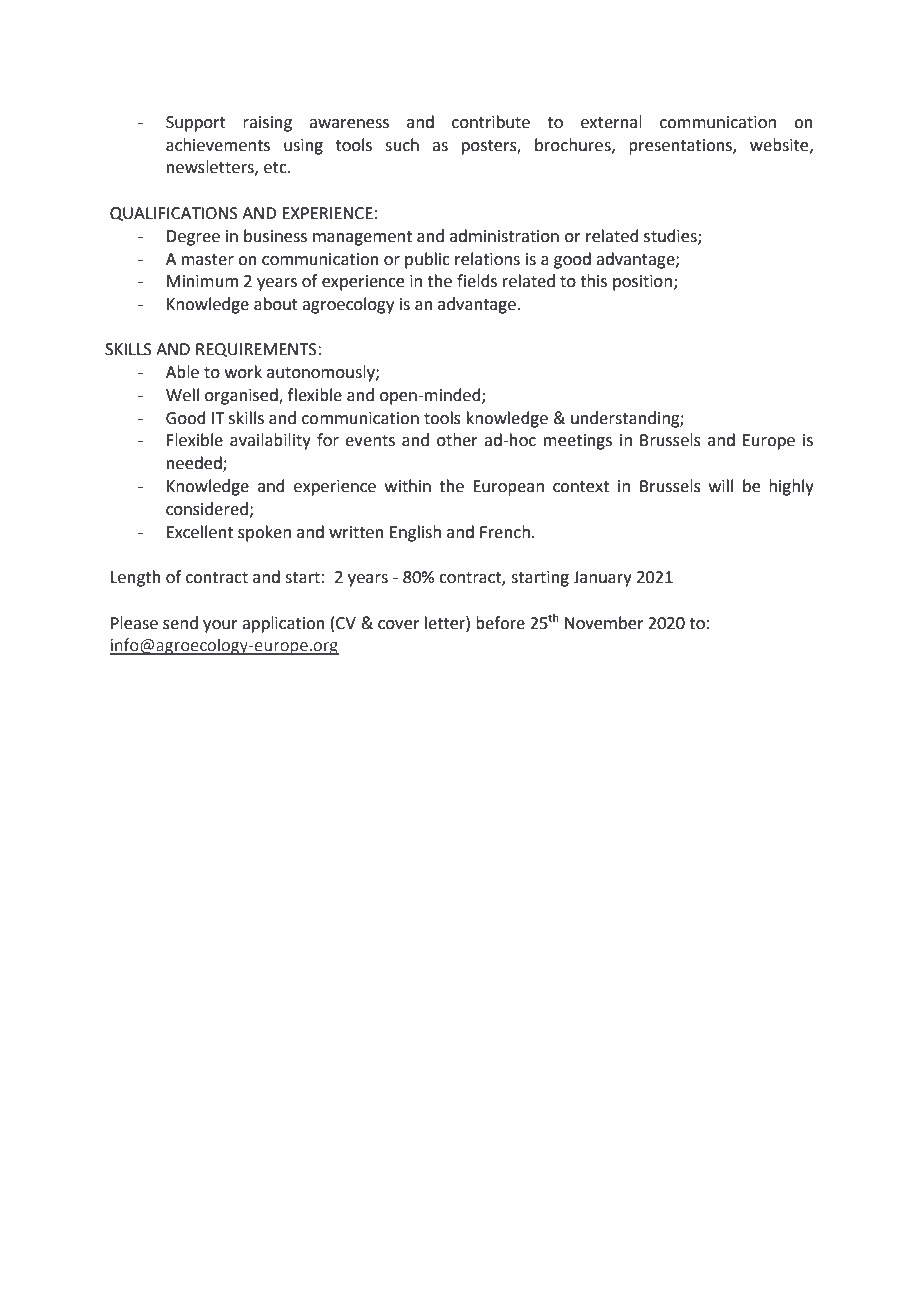  What do you see at coordinates (500, 623) in the image?
I see `before` at bounding box center [500, 623].
